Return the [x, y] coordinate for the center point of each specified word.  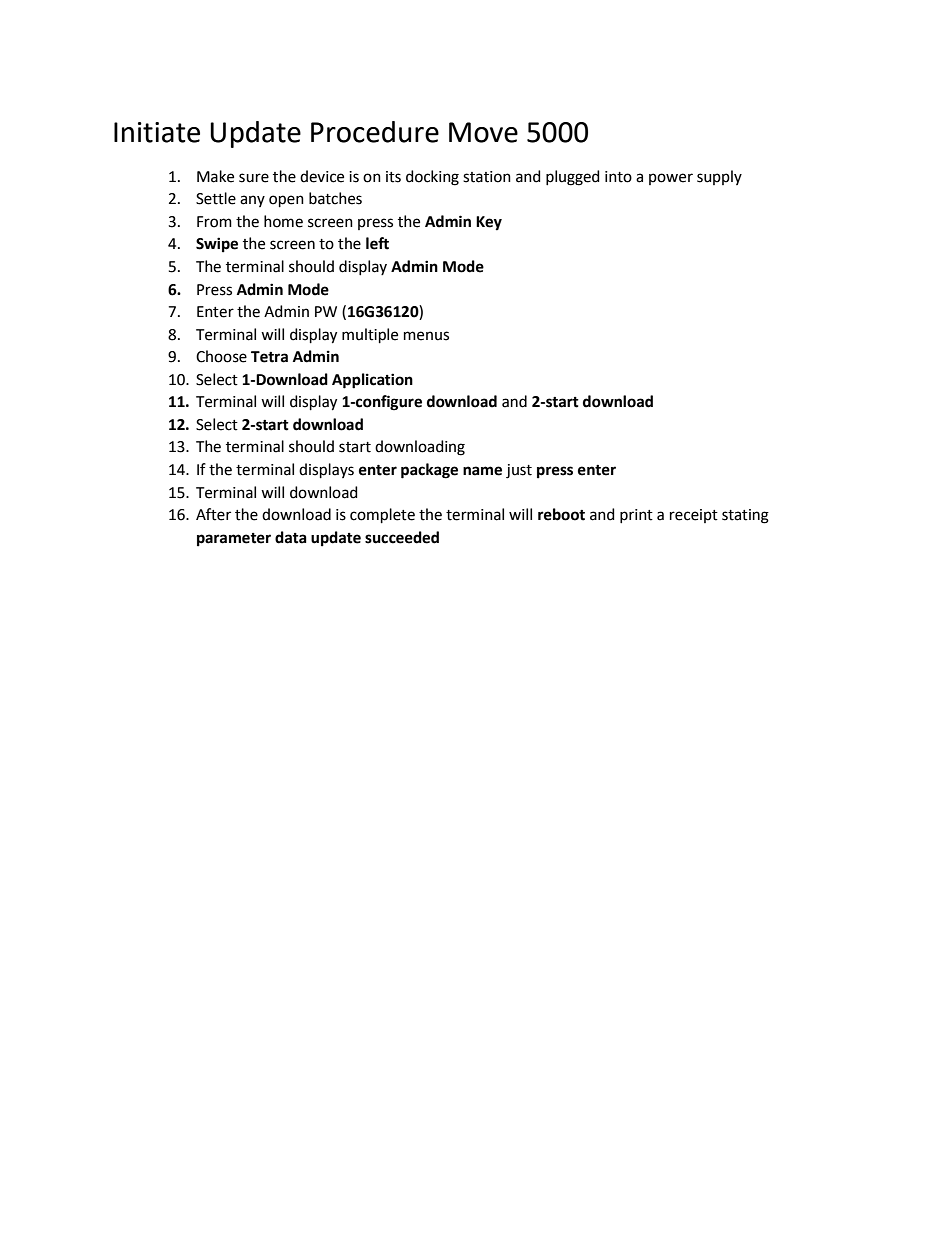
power [671, 179]
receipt [694, 516]
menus [426, 336]
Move [483, 132]
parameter [234, 540]
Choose [221, 356]
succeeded [402, 537]
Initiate [157, 132]
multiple [370, 335]
